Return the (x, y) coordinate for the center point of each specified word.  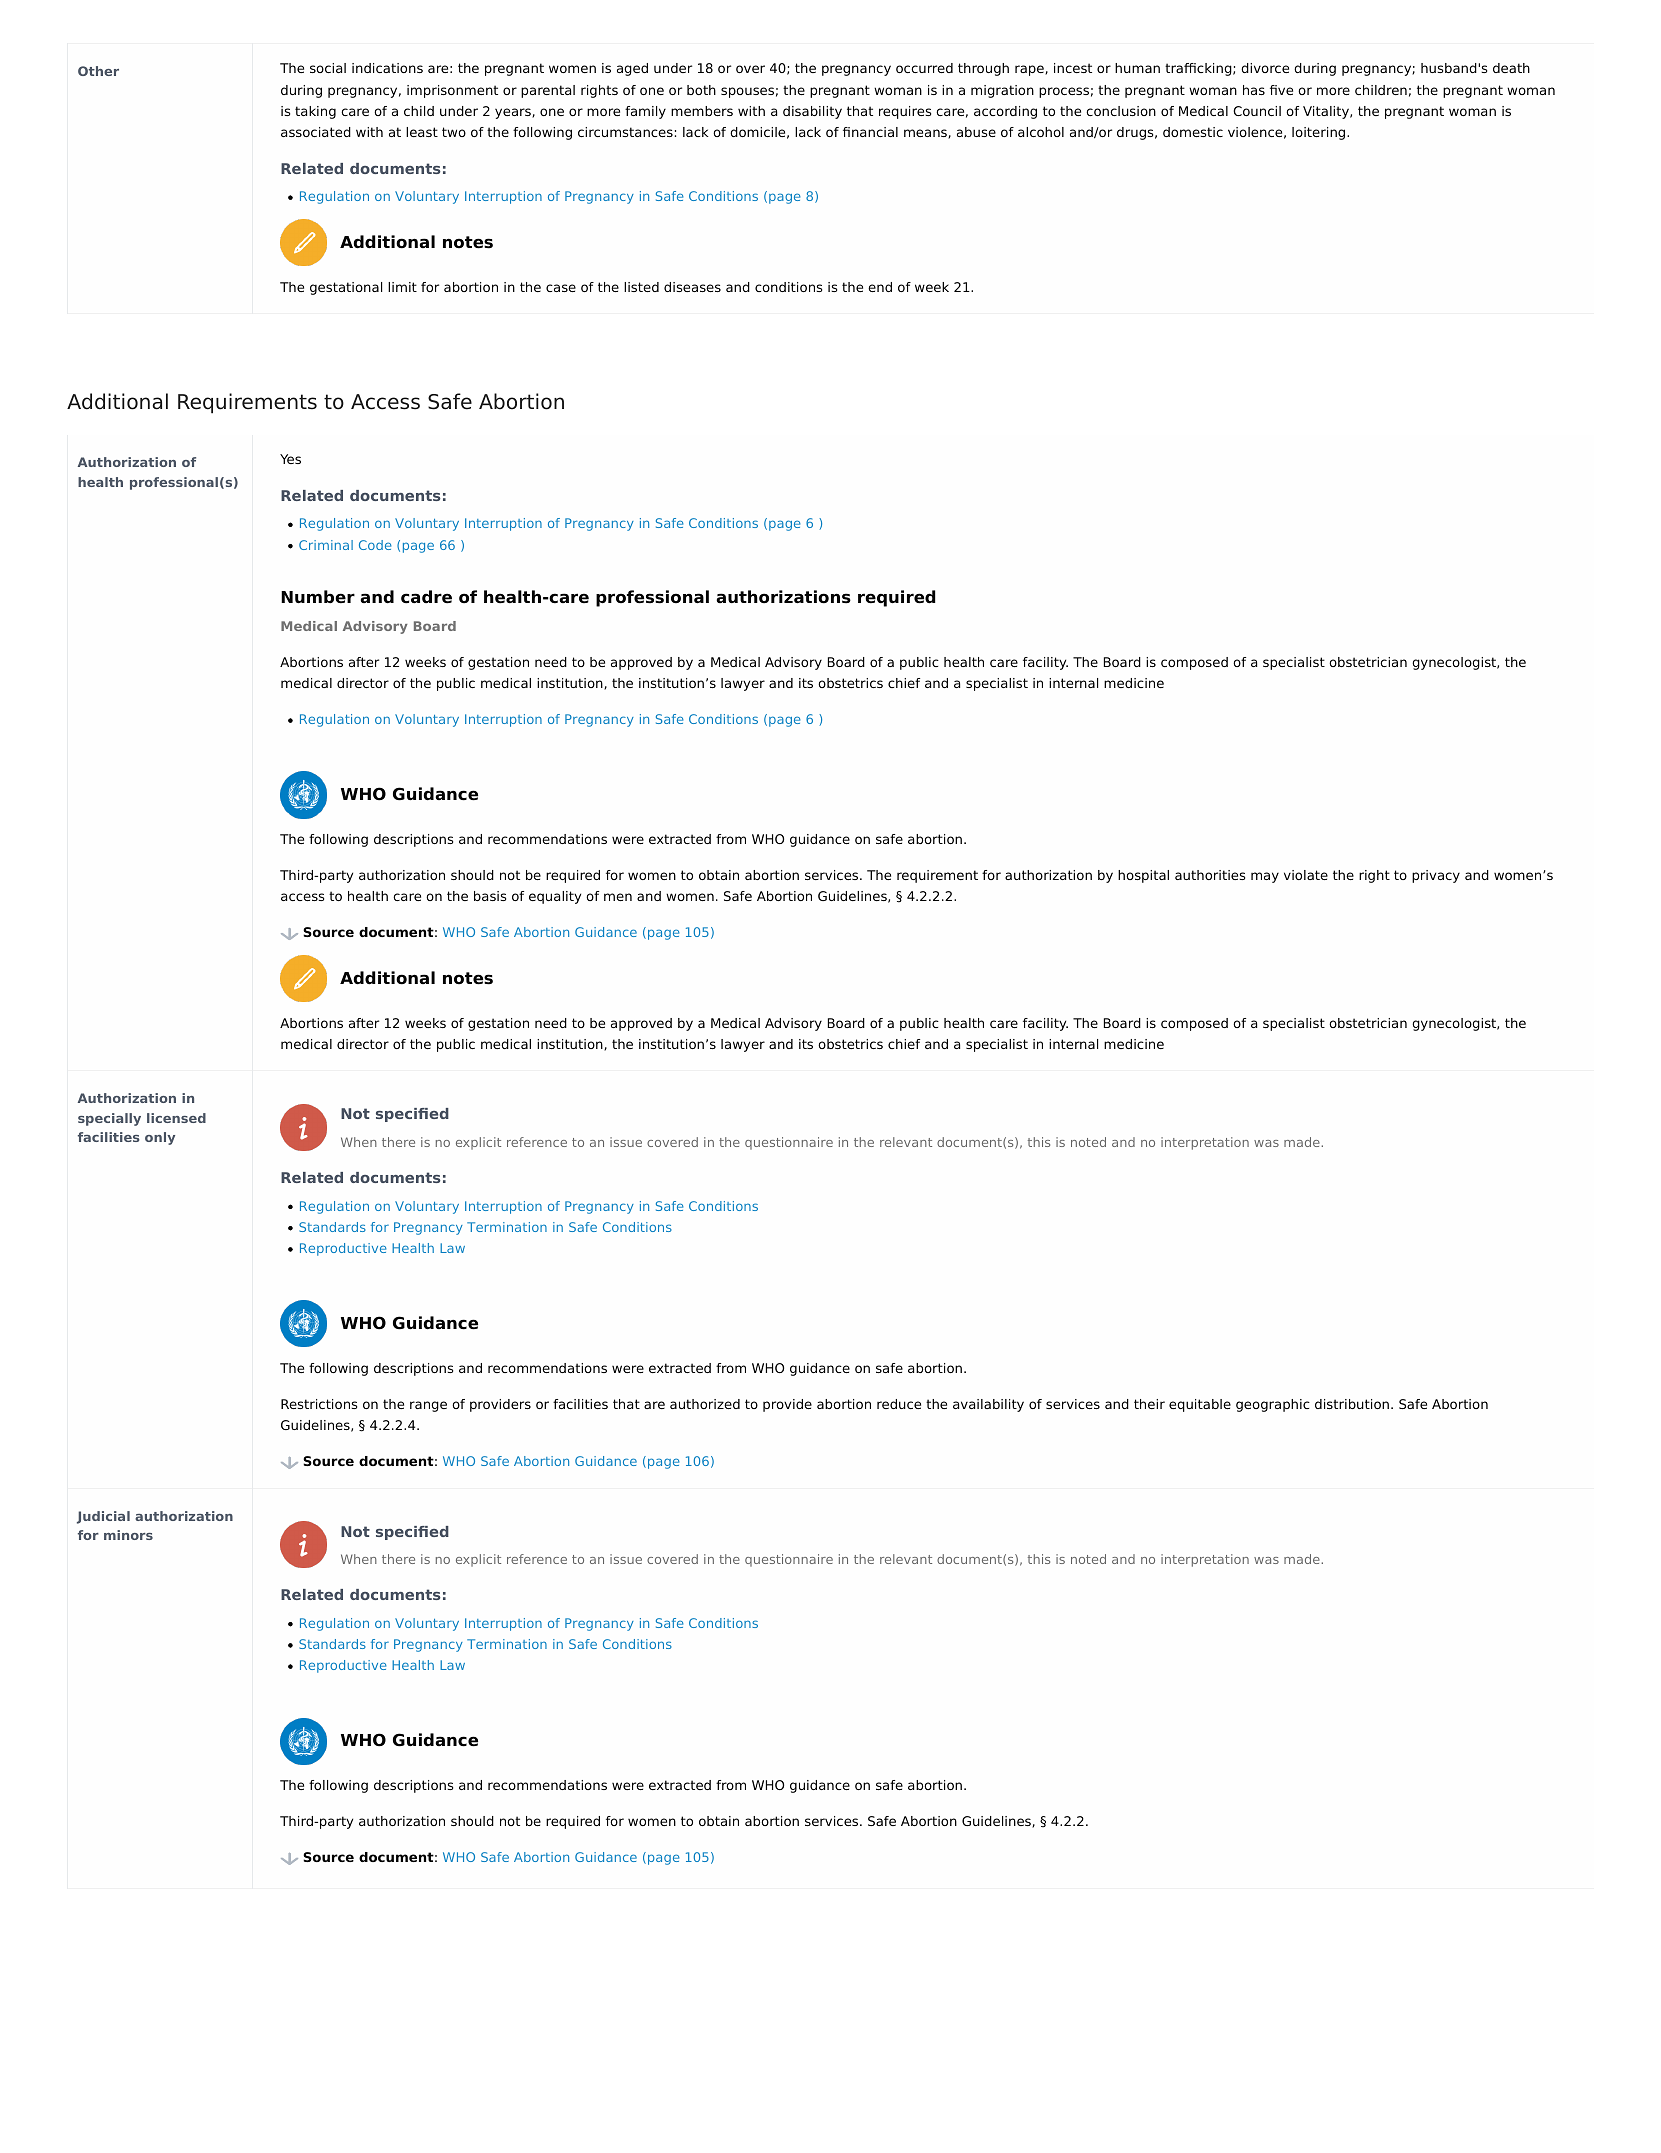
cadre (426, 597)
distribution (1352, 1404)
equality (555, 897)
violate (1306, 875)
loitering (1320, 133)
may (1265, 877)
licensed (176, 1118)
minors (128, 1535)
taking (315, 112)
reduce (899, 1404)
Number (318, 597)
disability (812, 112)
